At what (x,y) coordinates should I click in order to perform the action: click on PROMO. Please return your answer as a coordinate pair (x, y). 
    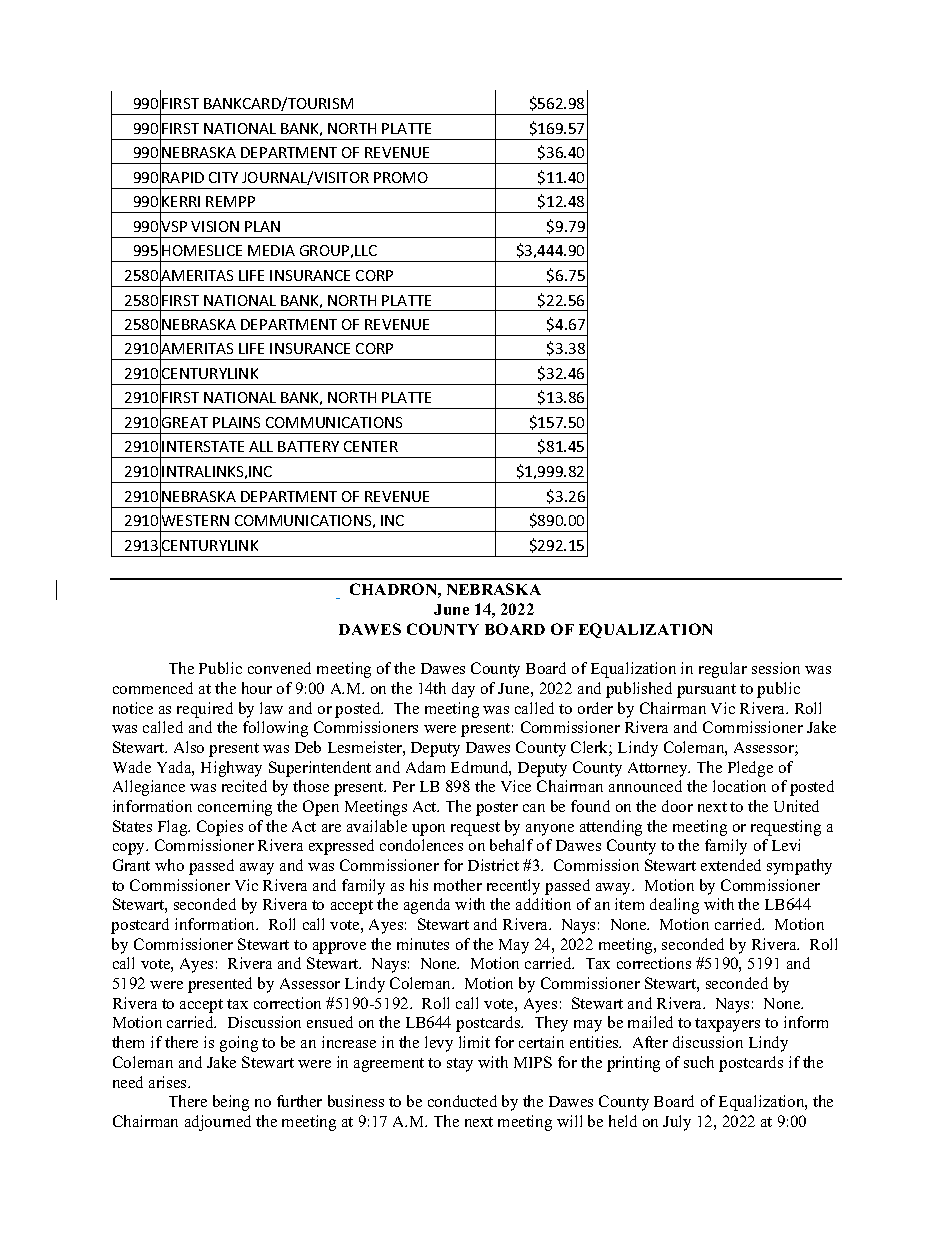
    Looking at the image, I should click on (401, 177).
